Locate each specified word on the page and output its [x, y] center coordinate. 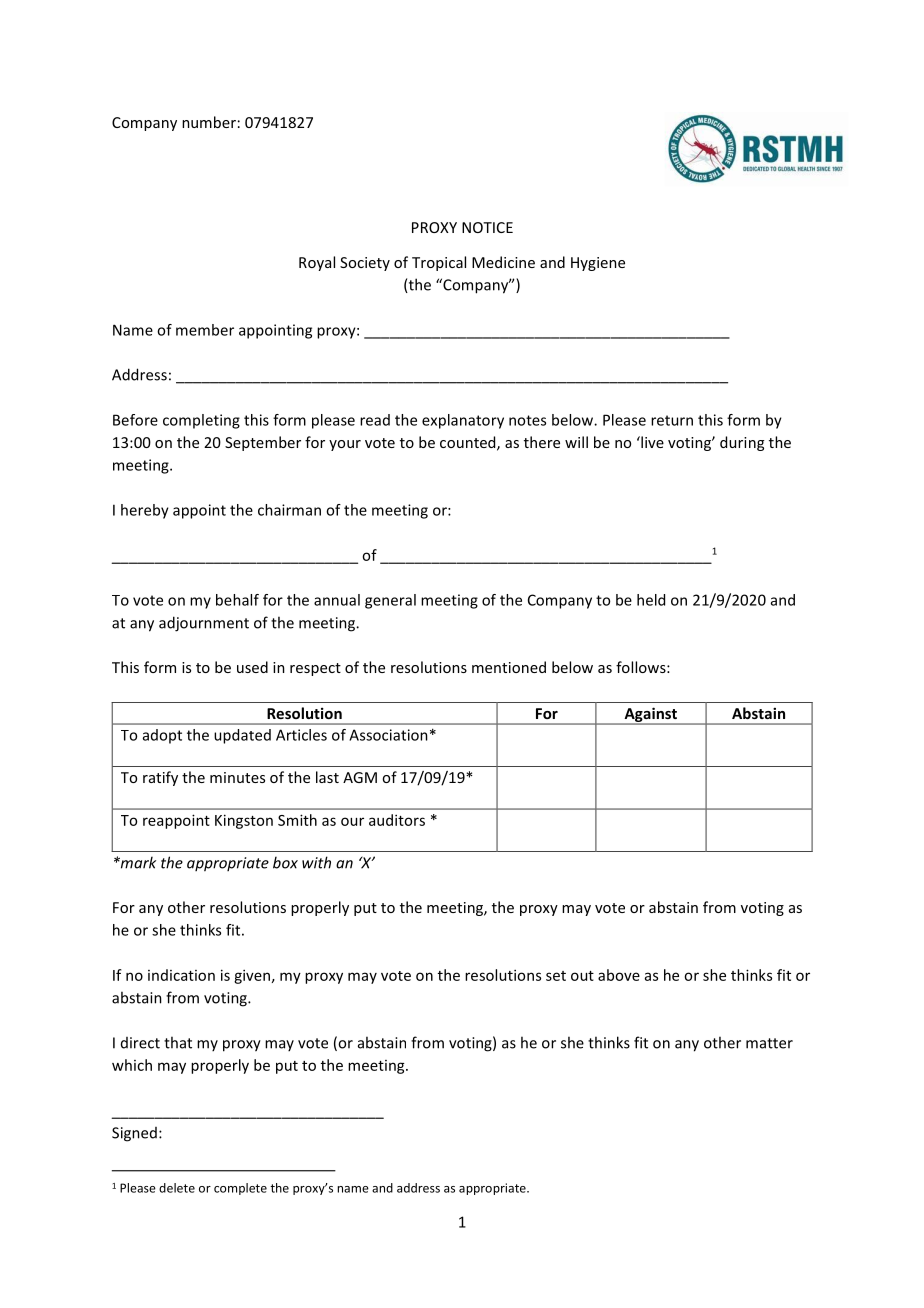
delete [177, 1188]
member [205, 330]
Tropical [439, 263]
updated [242, 736]
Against [650, 715]
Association [388, 735]
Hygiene [598, 264]
